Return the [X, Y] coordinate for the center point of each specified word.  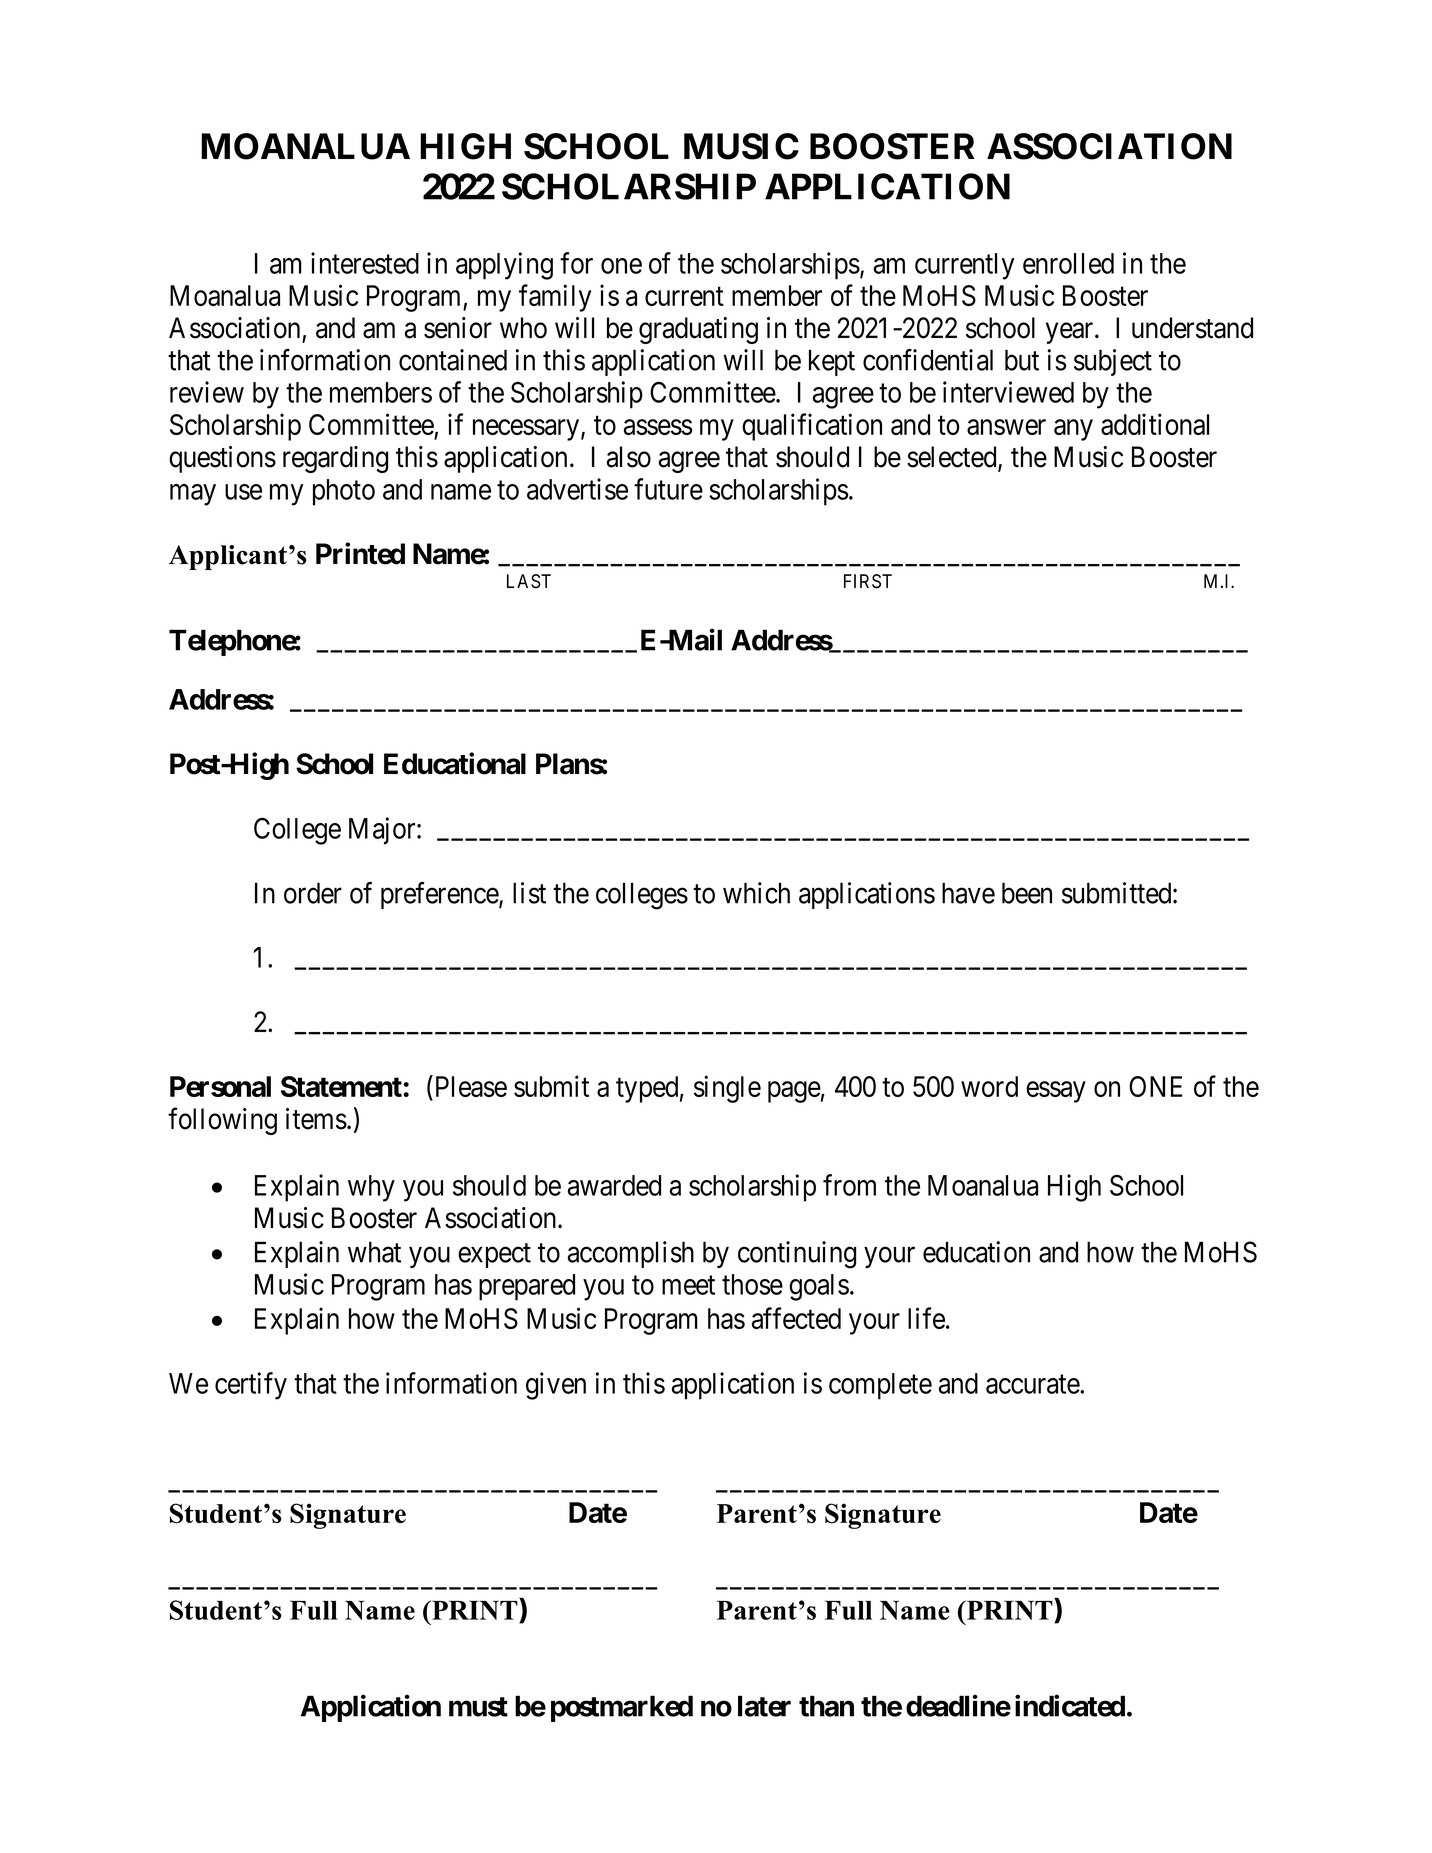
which [756, 893]
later [764, 1706]
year [1071, 333]
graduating [698, 330]
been [1027, 893]
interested [365, 263]
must [478, 1707]
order [313, 893]
